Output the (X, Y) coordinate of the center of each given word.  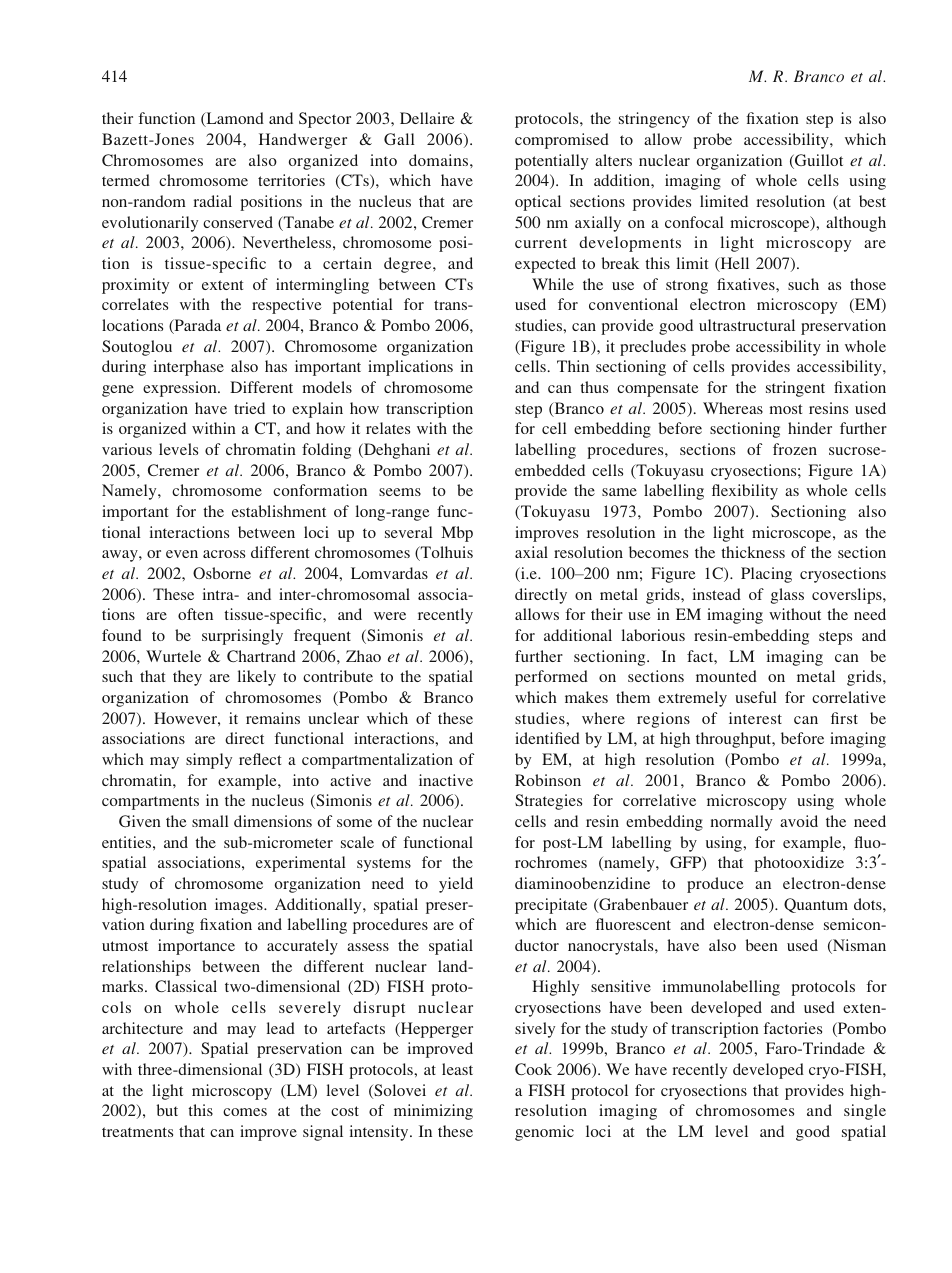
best (872, 201)
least (457, 1069)
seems (400, 492)
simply (209, 761)
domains (440, 160)
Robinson (548, 780)
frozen (795, 449)
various (127, 449)
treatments (137, 1132)
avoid (799, 821)
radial (213, 201)
